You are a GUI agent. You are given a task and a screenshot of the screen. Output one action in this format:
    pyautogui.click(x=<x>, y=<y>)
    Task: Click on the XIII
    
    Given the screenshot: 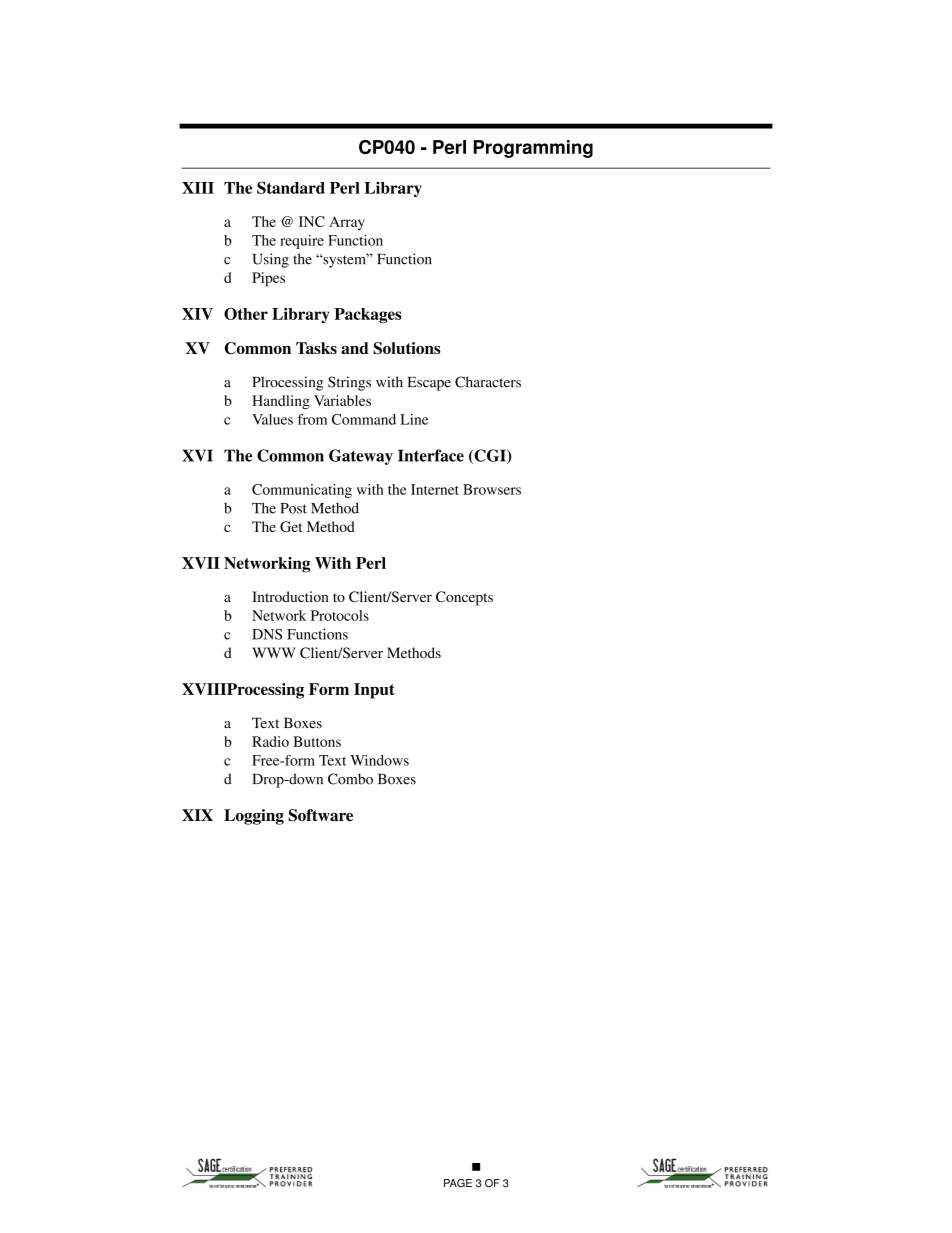 What is the action you would take?
    pyautogui.click(x=198, y=188)
